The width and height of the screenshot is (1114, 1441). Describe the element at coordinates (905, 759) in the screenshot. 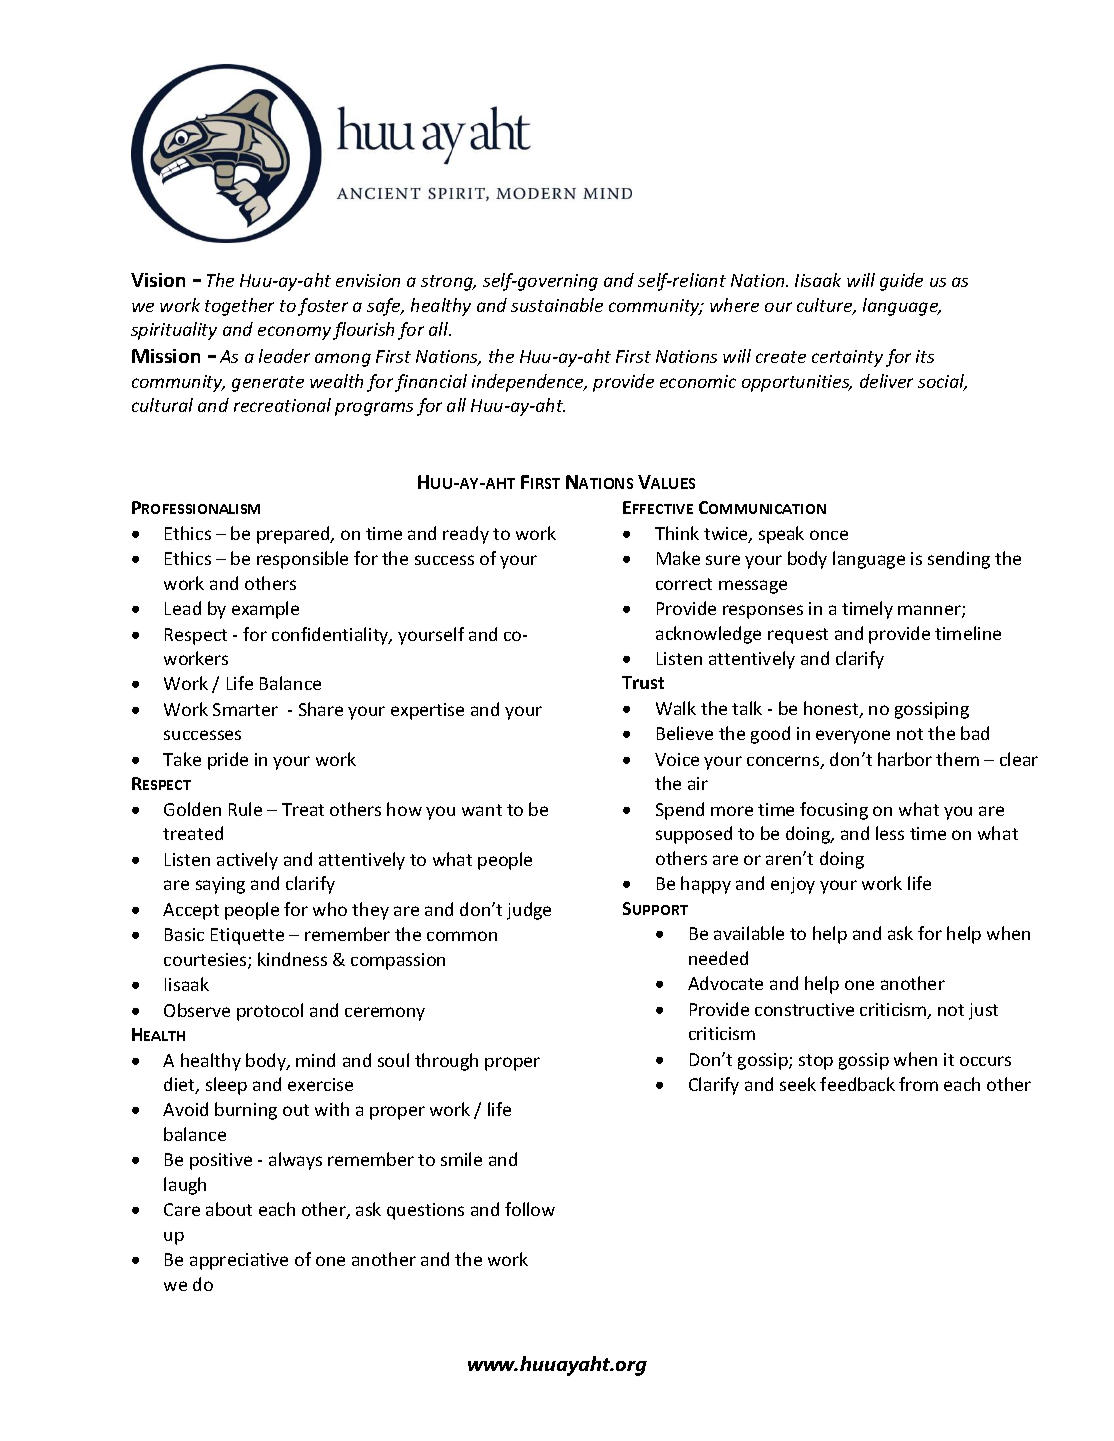

I see `harbor` at that location.
